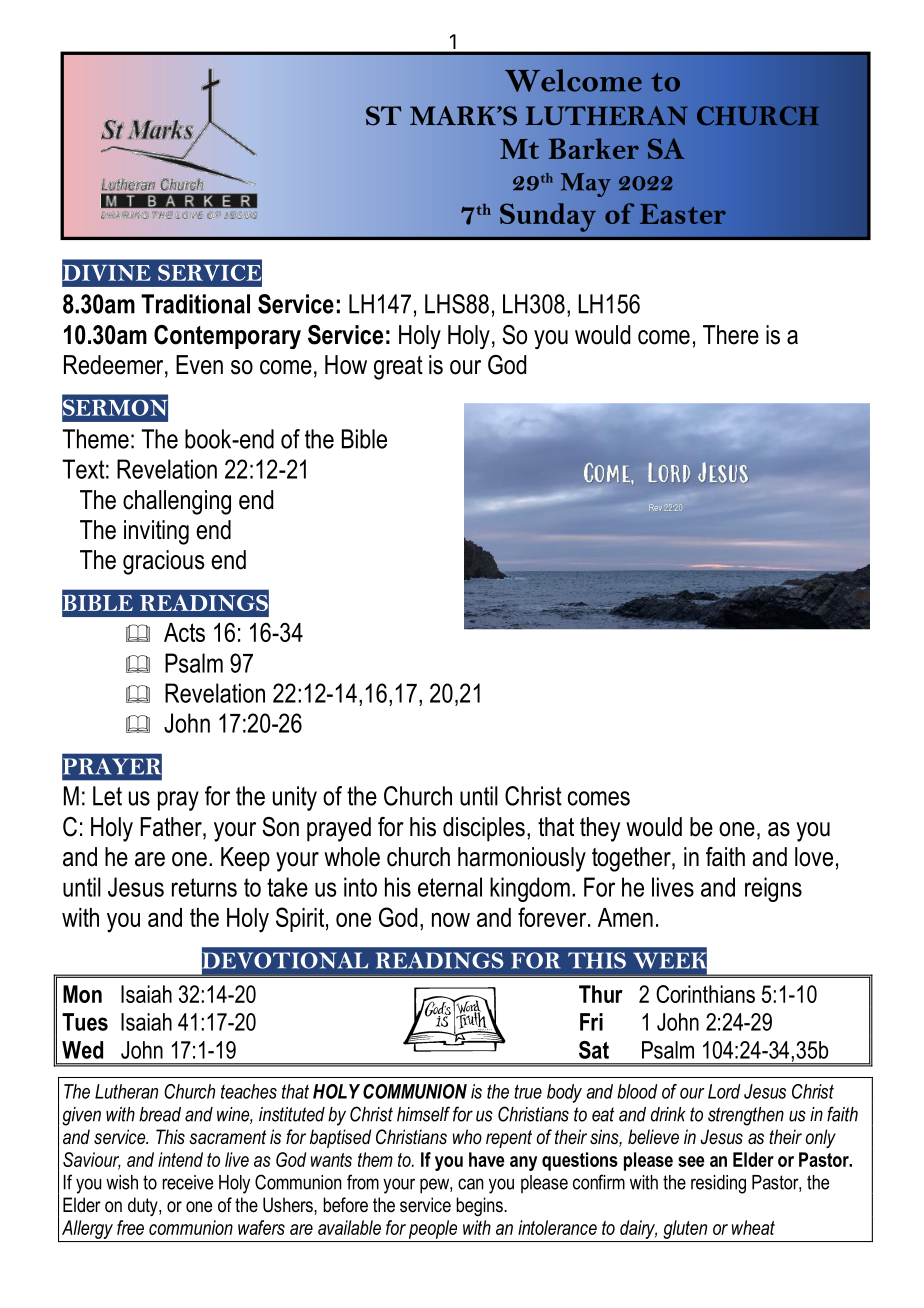 The image size is (924, 1308). I want to click on Acts, so click(184, 632).
